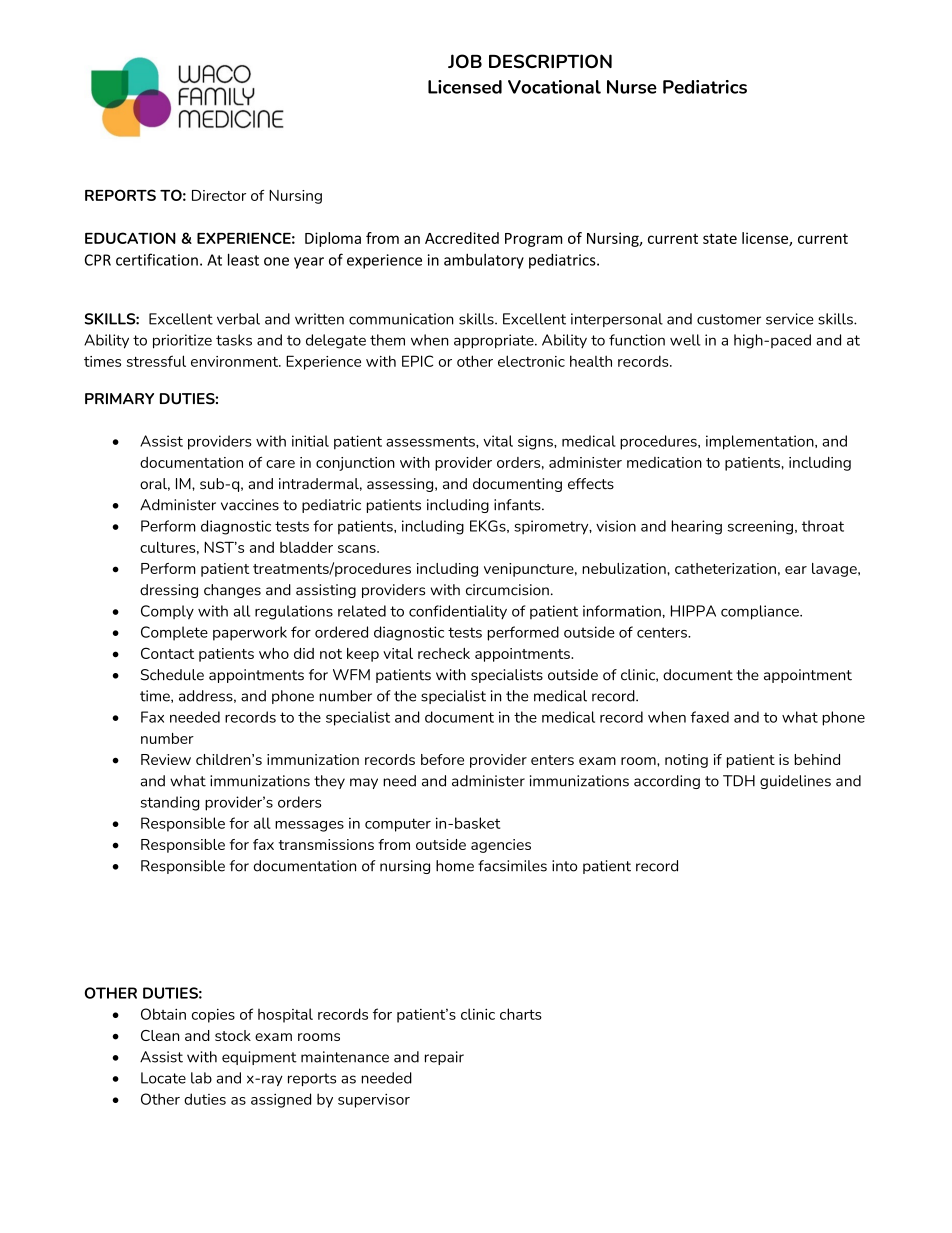 This screenshot has height=1233, width=952. What do you see at coordinates (632, 87) in the screenshot?
I see `Nurse` at bounding box center [632, 87].
